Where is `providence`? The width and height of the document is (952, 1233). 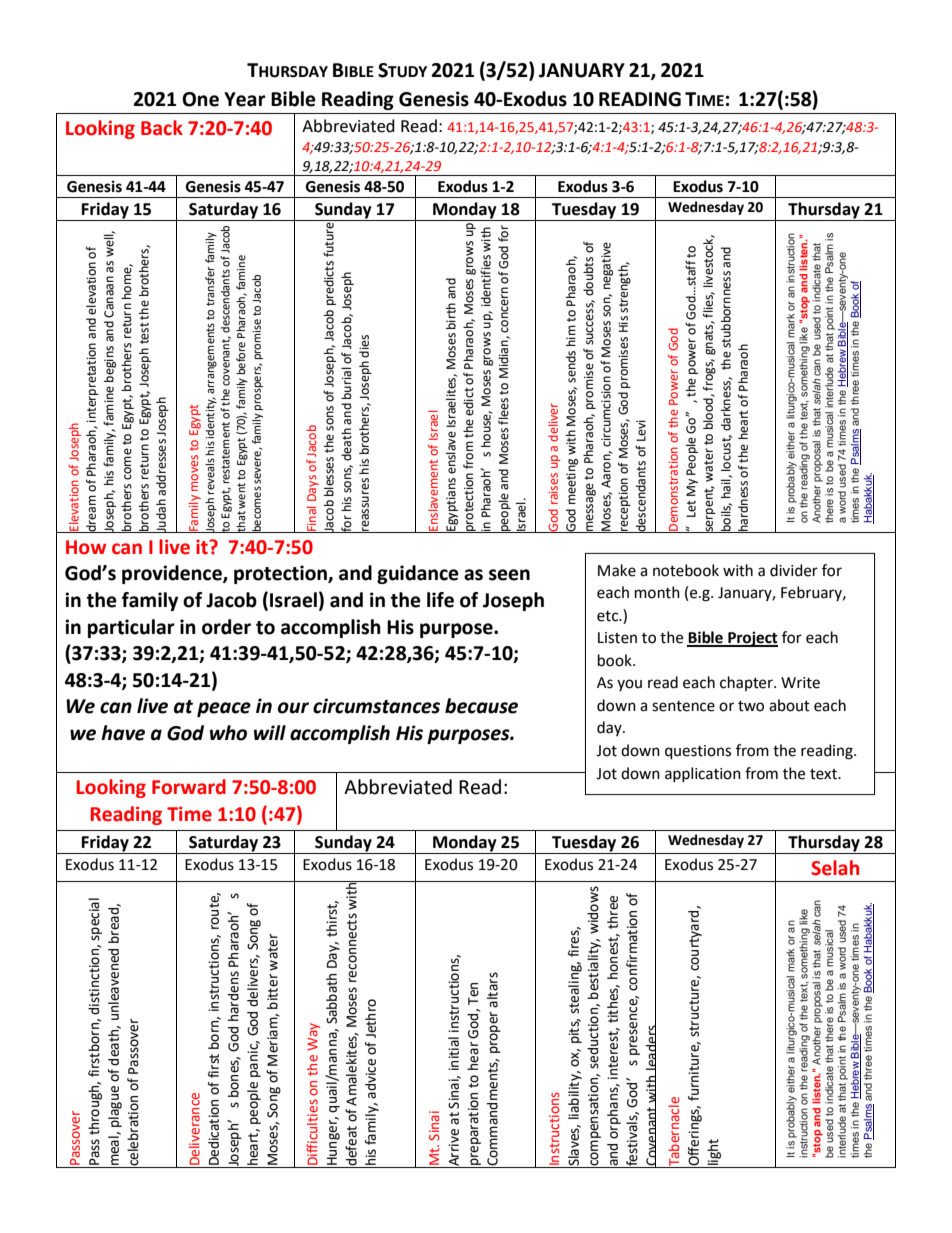 providence is located at coordinates (173, 574).
